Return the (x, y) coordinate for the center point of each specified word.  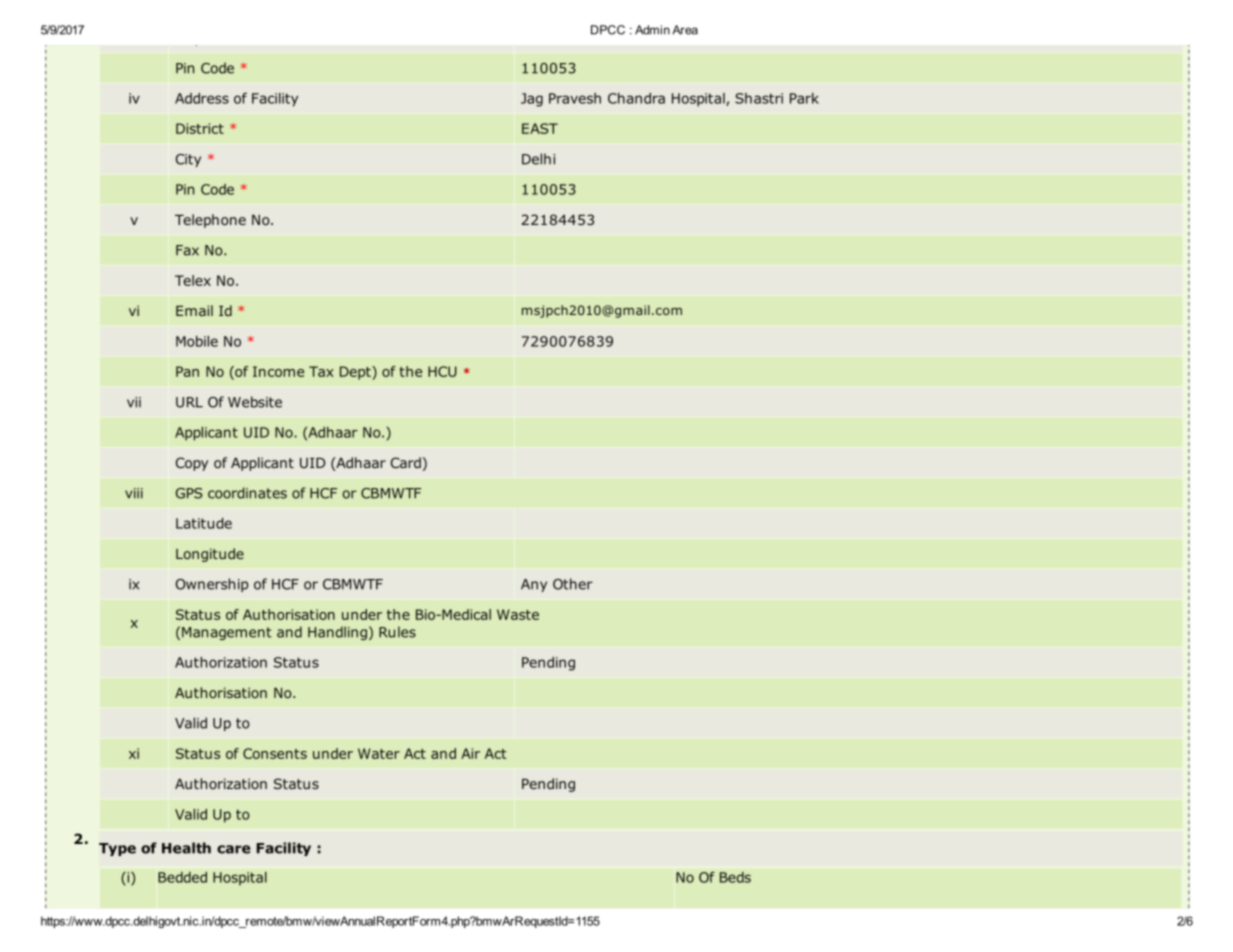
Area (685, 30)
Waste (518, 614)
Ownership (212, 585)
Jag (532, 100)
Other (573, 584)
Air (470, 753)
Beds (735, 877)
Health (186, 848)
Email (194, 310)
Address (202, 98)
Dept (356, 373)
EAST (540, 128)
